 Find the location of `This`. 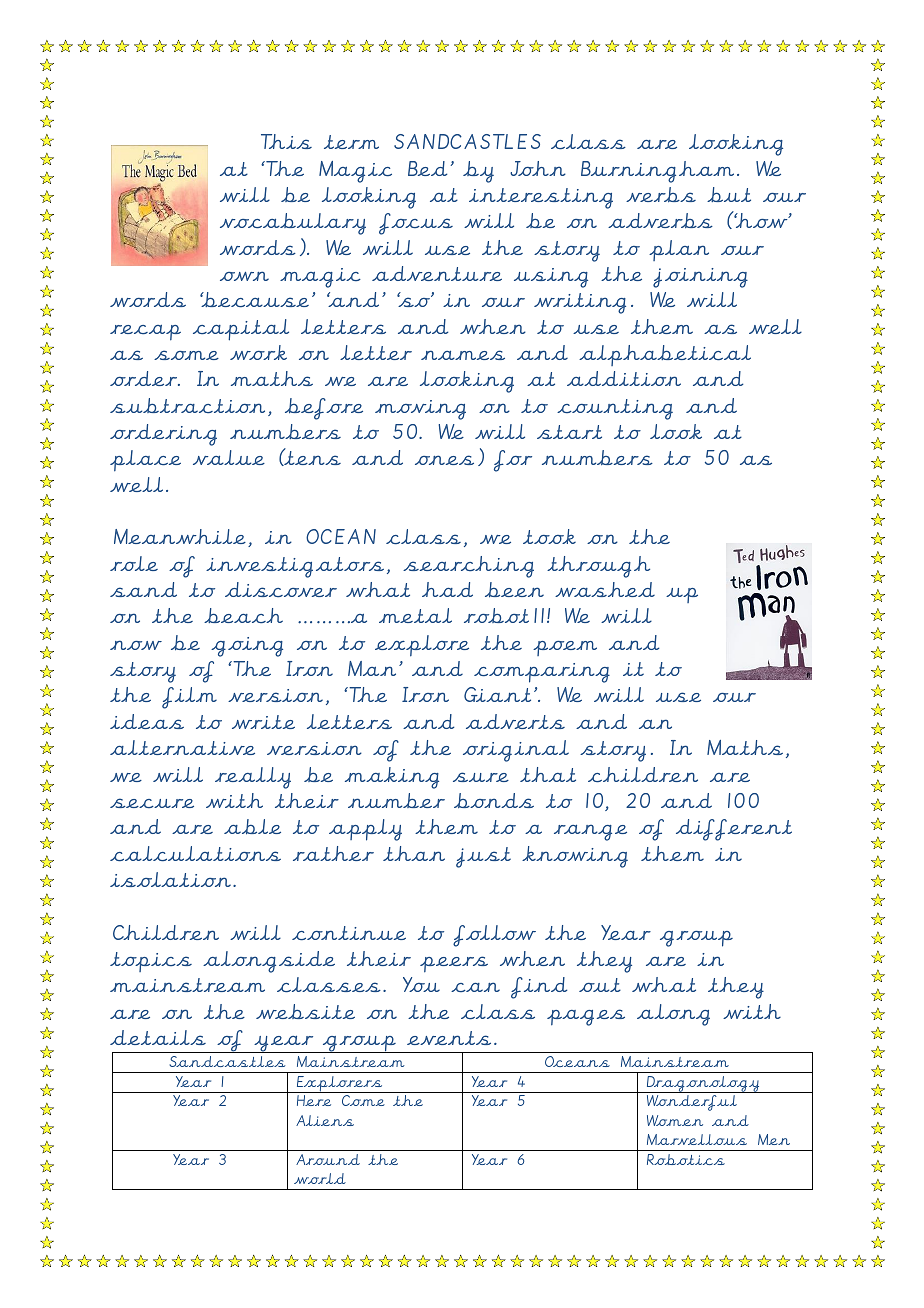

This is located at coordinates (286, 141).
